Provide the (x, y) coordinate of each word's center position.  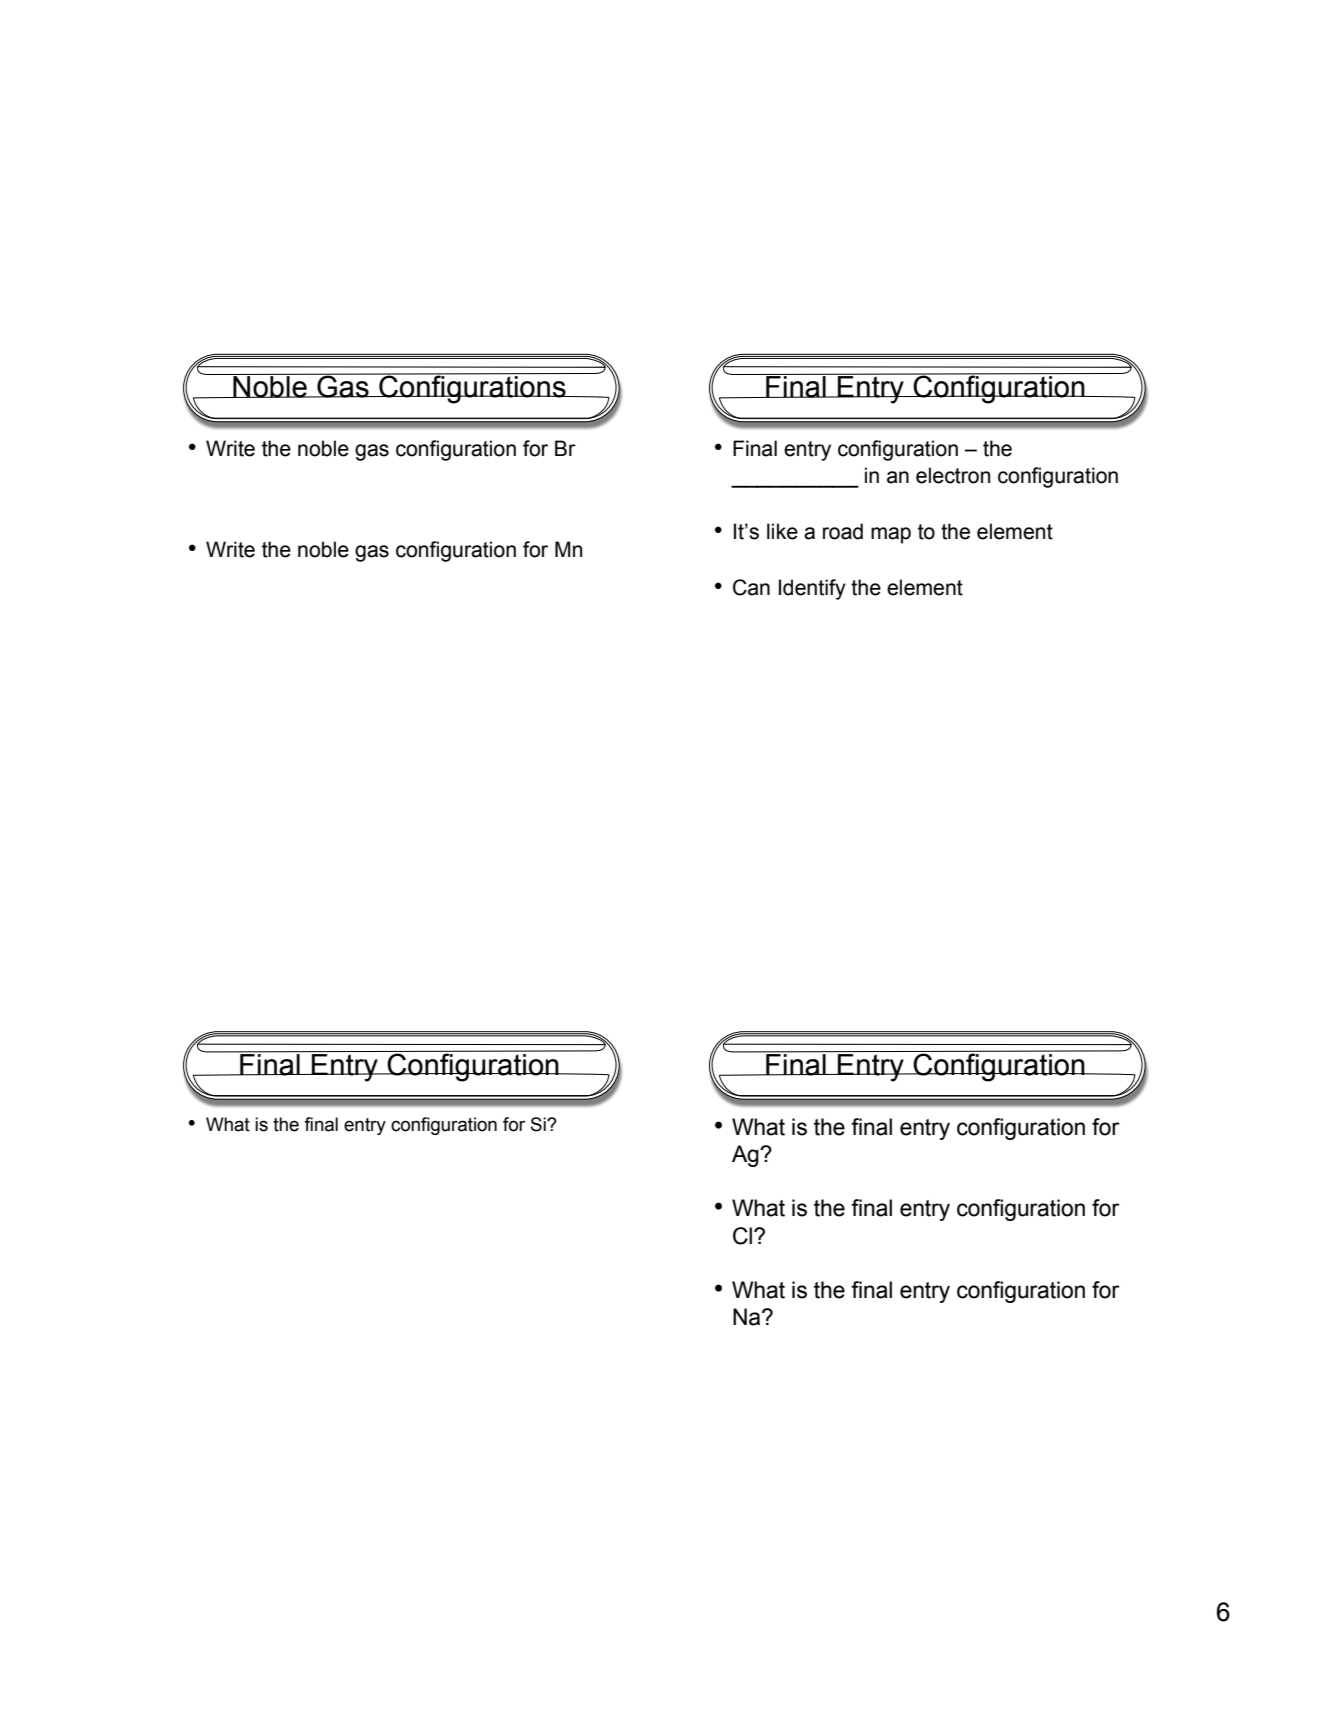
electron (953, 475)
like (782, 531)
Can (751, 587)
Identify (812, 589)
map (891, 535)
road (843, 531)
